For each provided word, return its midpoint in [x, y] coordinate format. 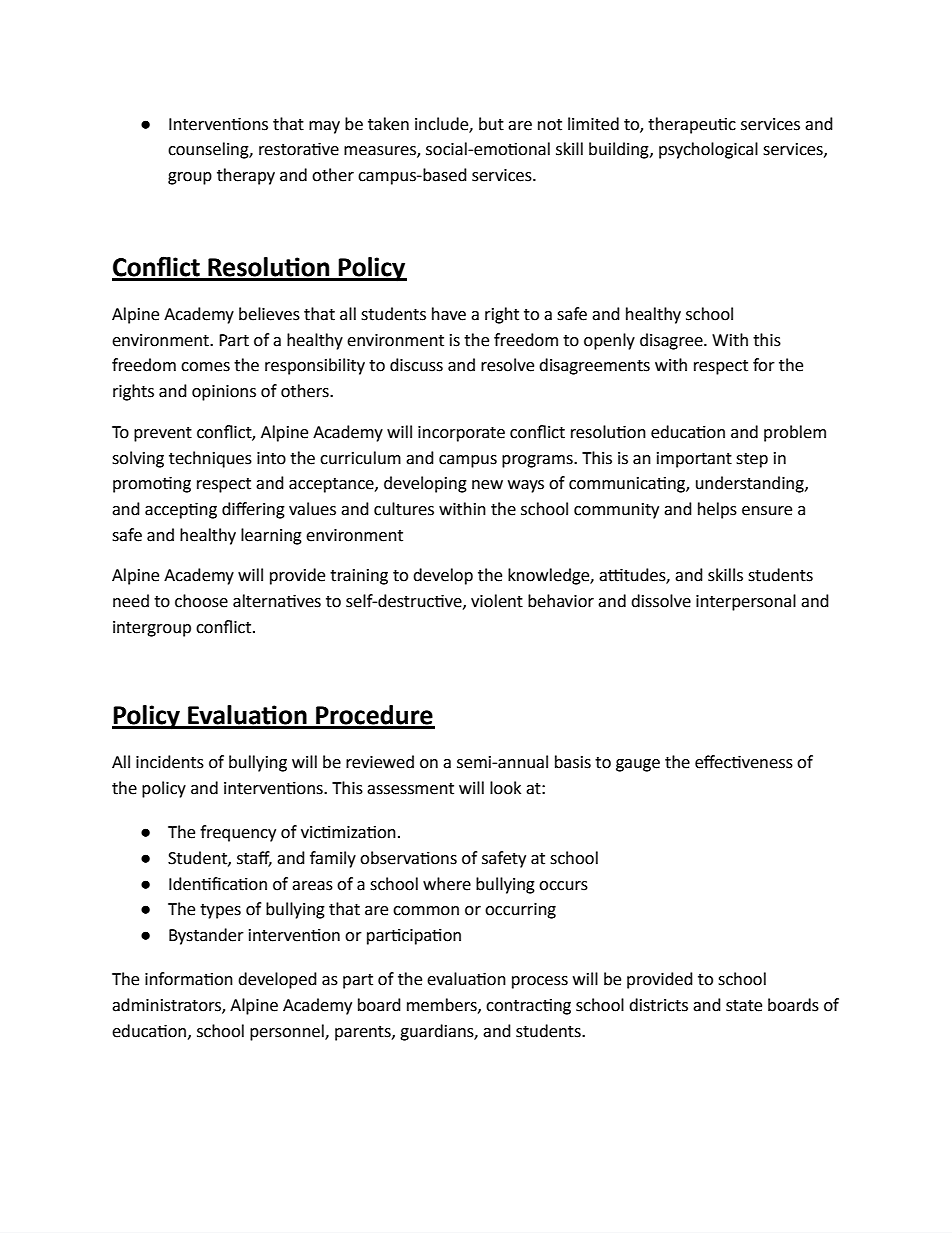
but [491, 124]
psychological [708, 150]
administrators [167, 1006]
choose [201, 601]
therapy [246, 176]
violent [497, 601]
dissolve [661, 601]
